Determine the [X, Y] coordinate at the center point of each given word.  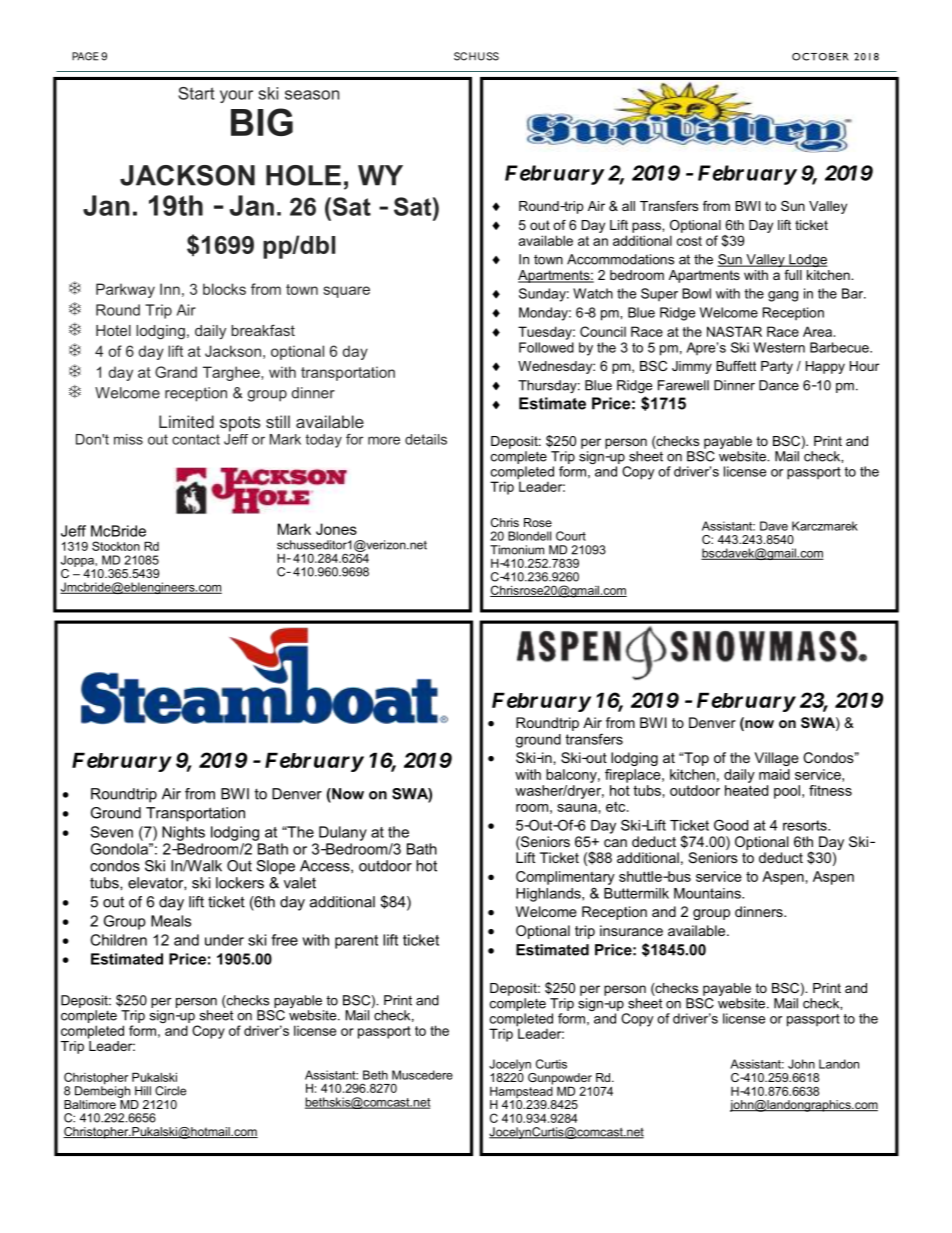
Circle [170, 1091]
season [312, 95]
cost [689, 241]
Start [196, 93]
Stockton [116, 546]
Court [571, 536]
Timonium [517, 550]
